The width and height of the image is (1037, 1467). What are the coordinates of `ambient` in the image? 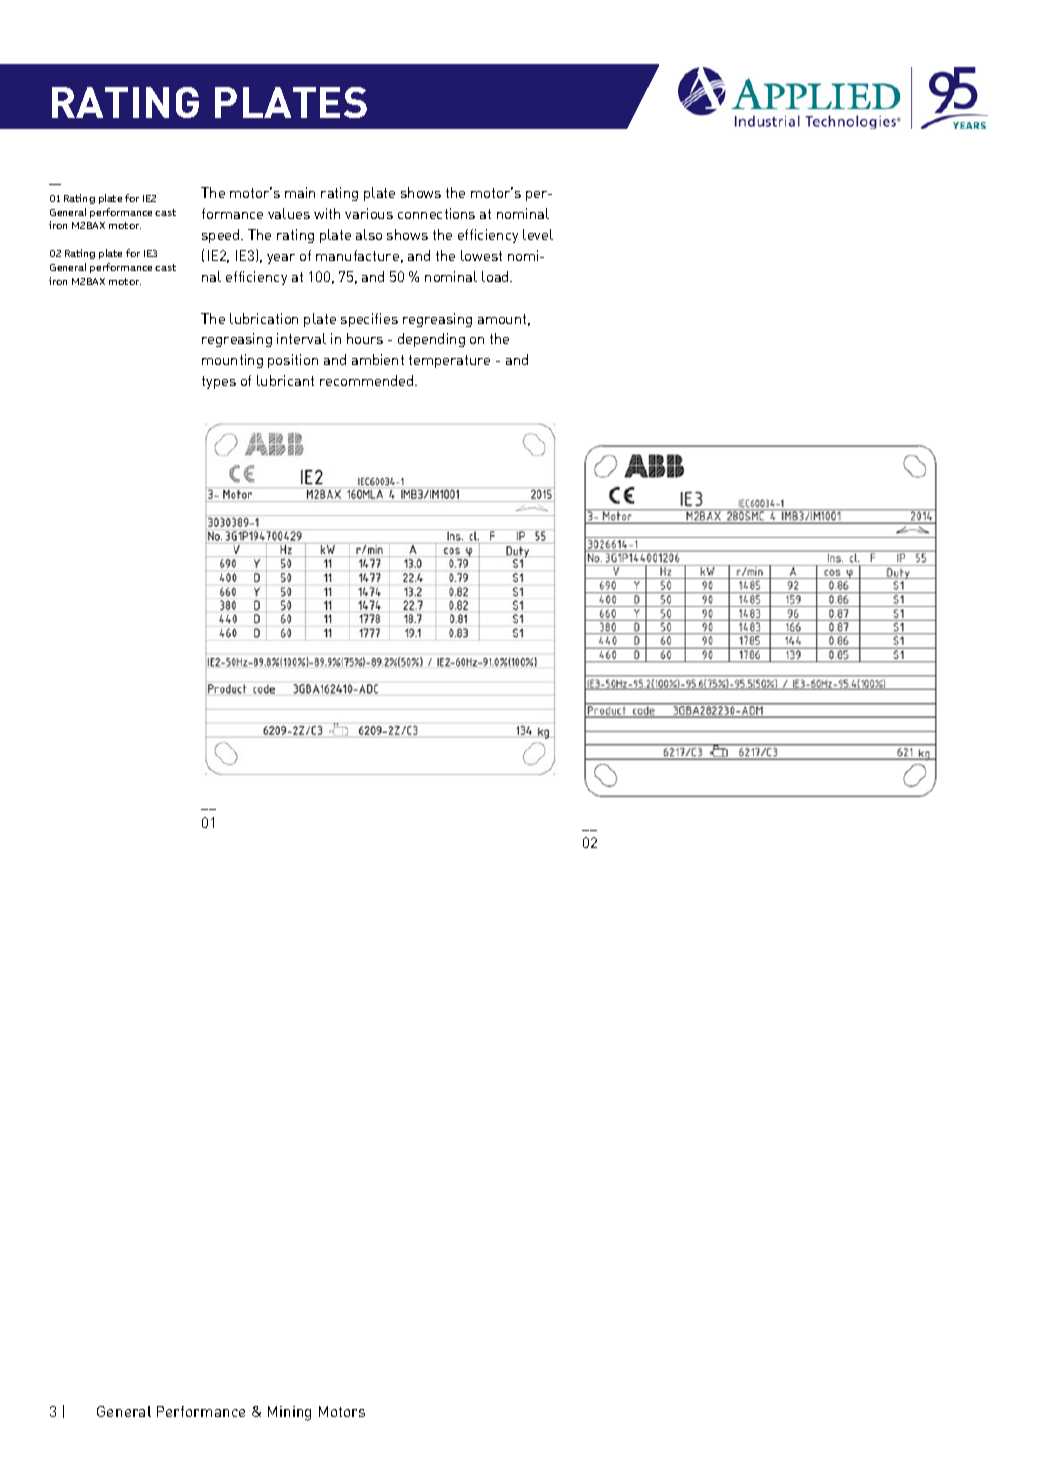 It's located at (378, 359).
